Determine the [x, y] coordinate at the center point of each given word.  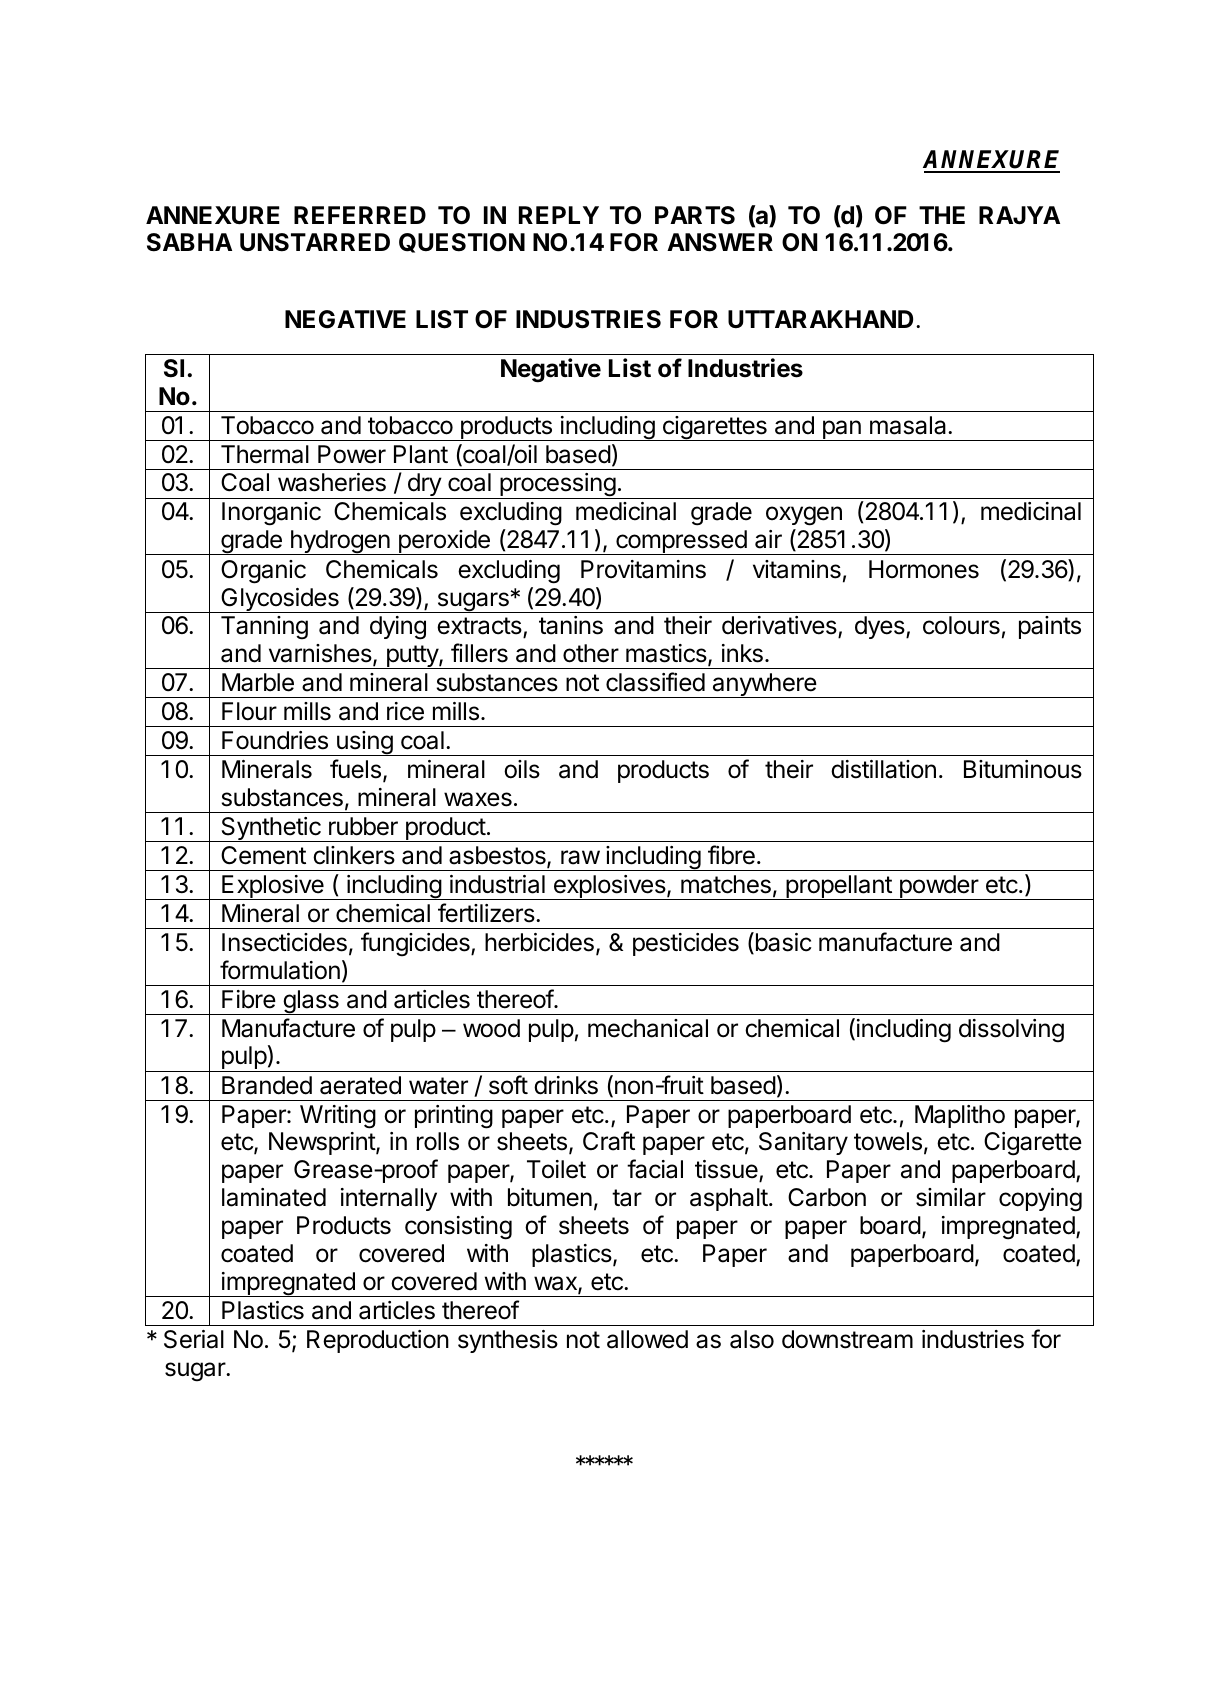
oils [522, 769]
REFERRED [360, 215]
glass [311, 1002]
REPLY [559, 215]
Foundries [275, 740]
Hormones [924, 569]
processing [557, 486]
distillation [883, 769]
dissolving [1011, 1031]
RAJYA [1019, 215]
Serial [194, 1339]
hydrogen [340, 542]
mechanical [648, 1028]
